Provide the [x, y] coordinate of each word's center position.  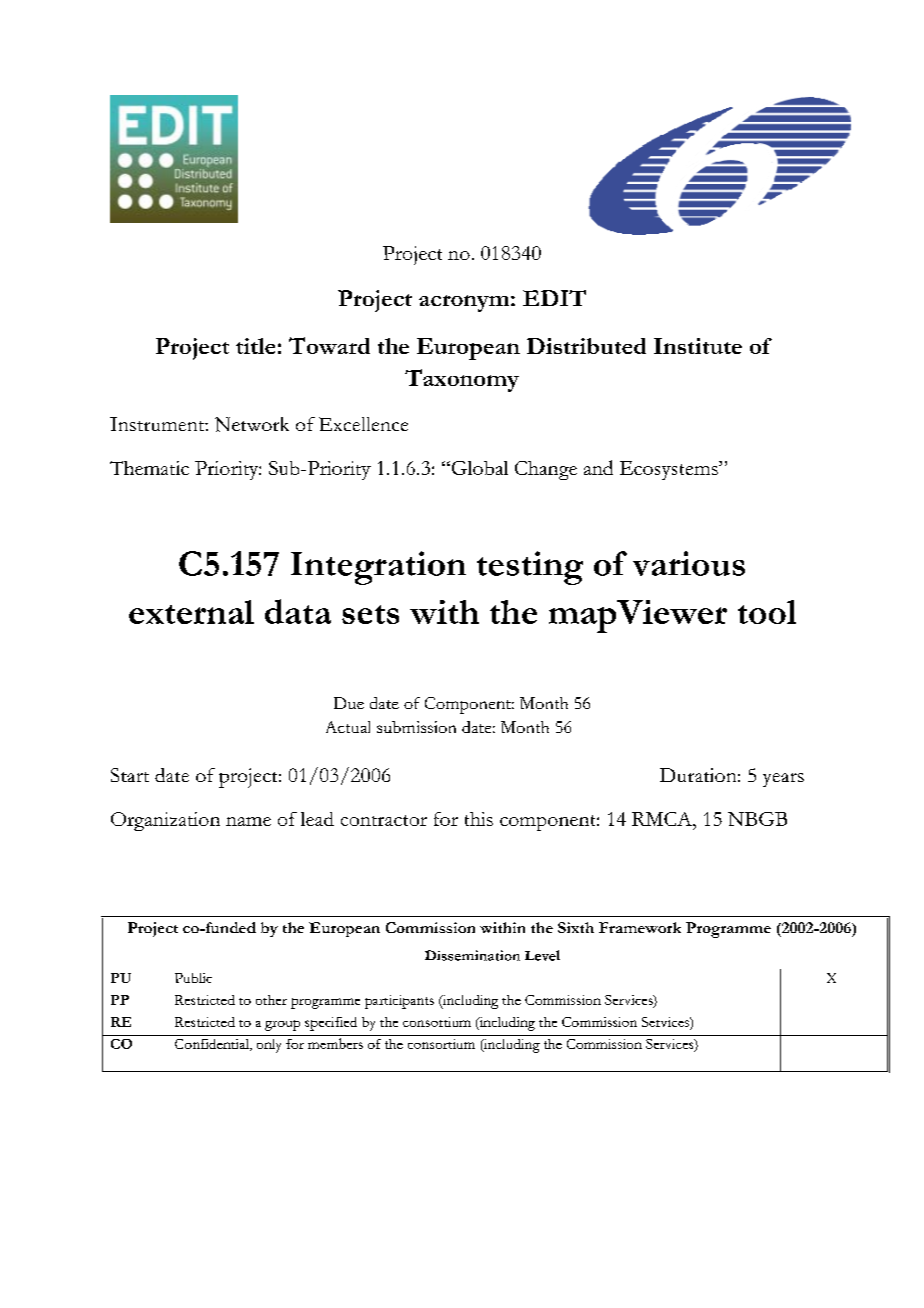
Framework [640, 927]
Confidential [213, 1045]
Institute [698, 346]
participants [399, 1002]
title [255, 346]
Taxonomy [462, 380]
